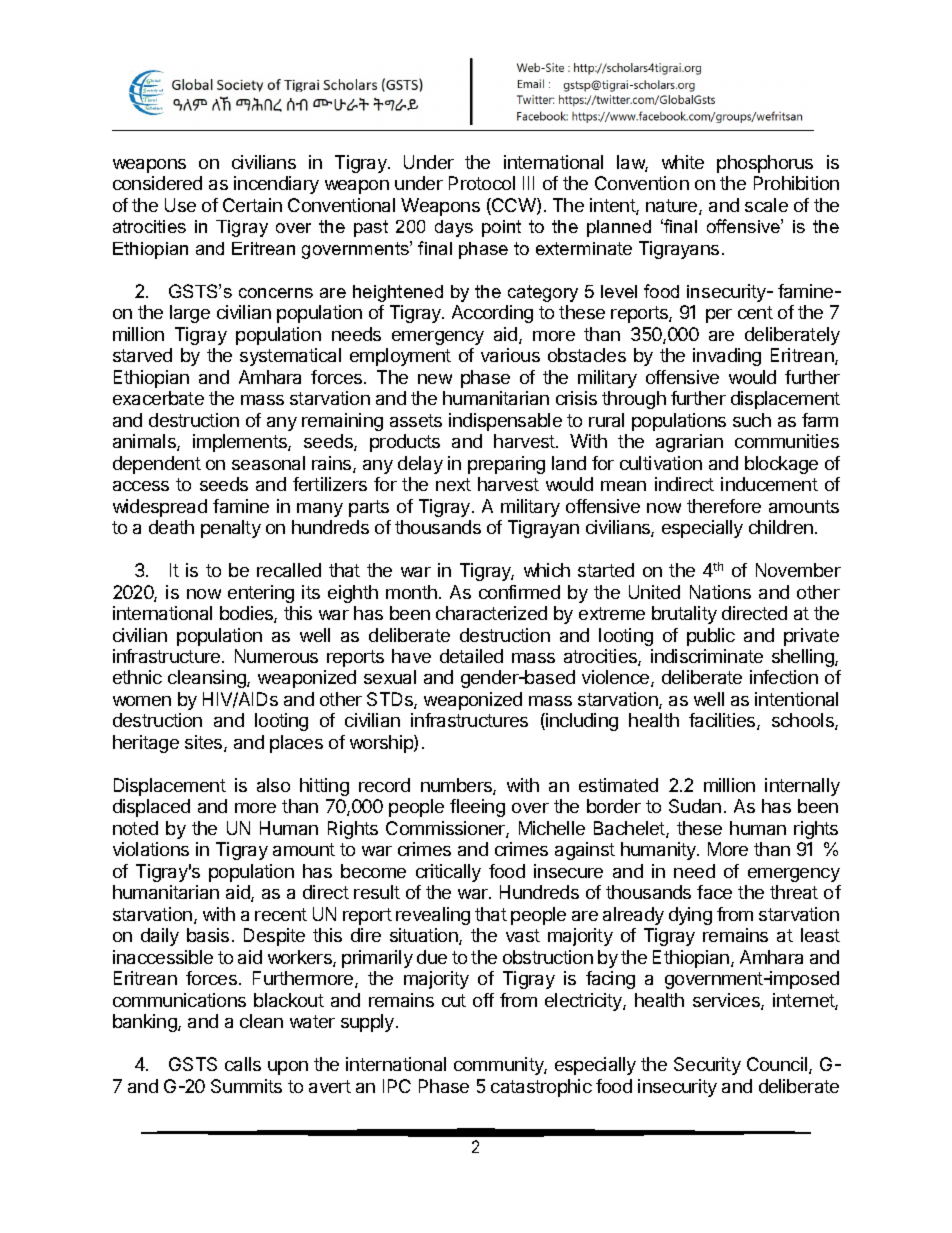 The width and height of the screenshot is (952, 1233). Describe the element at coordinates (268, 463) in the screenshot. I see `seasonal` at that location.
